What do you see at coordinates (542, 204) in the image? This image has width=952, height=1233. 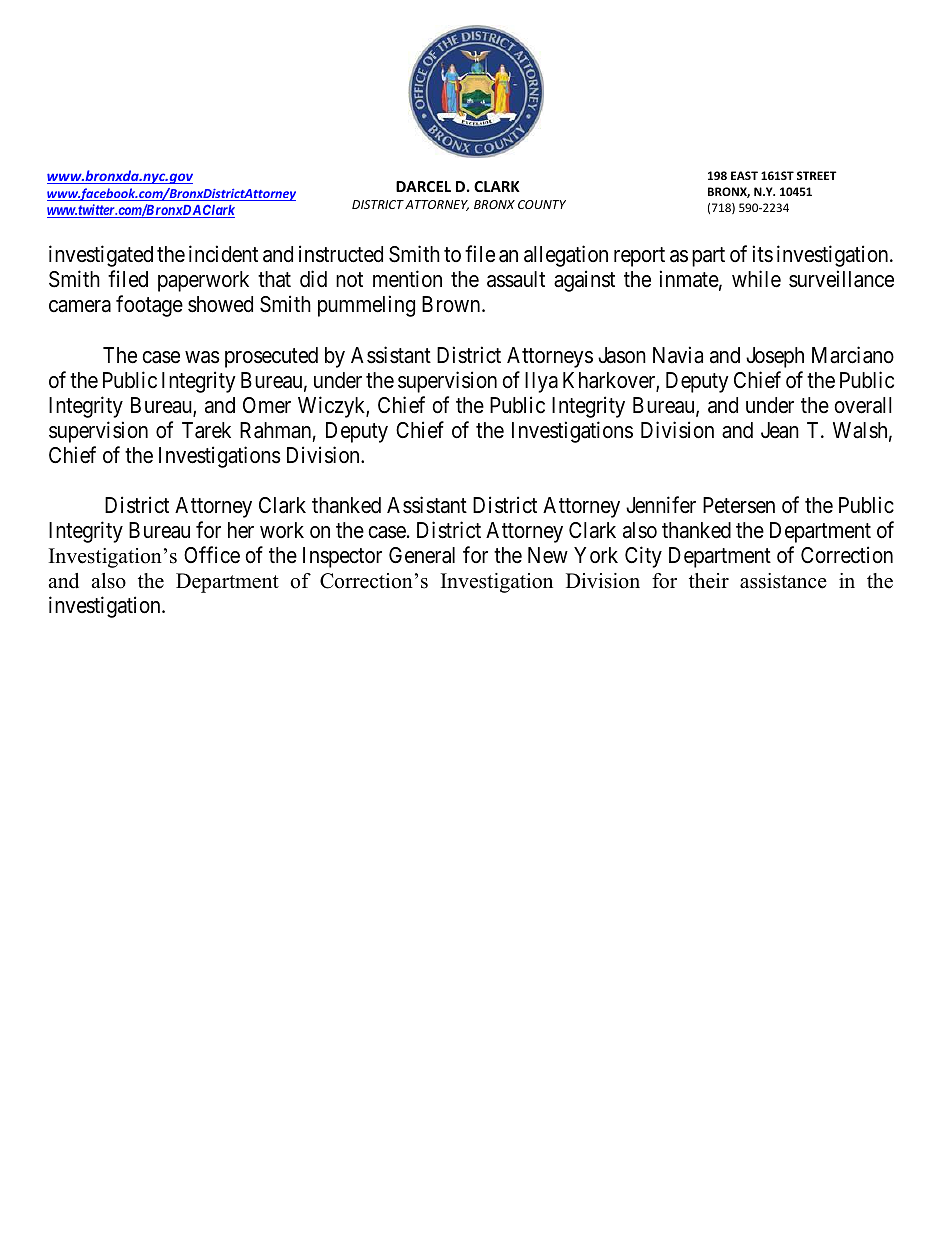 I see `COUNTY` at bounding box center [542, 204].
